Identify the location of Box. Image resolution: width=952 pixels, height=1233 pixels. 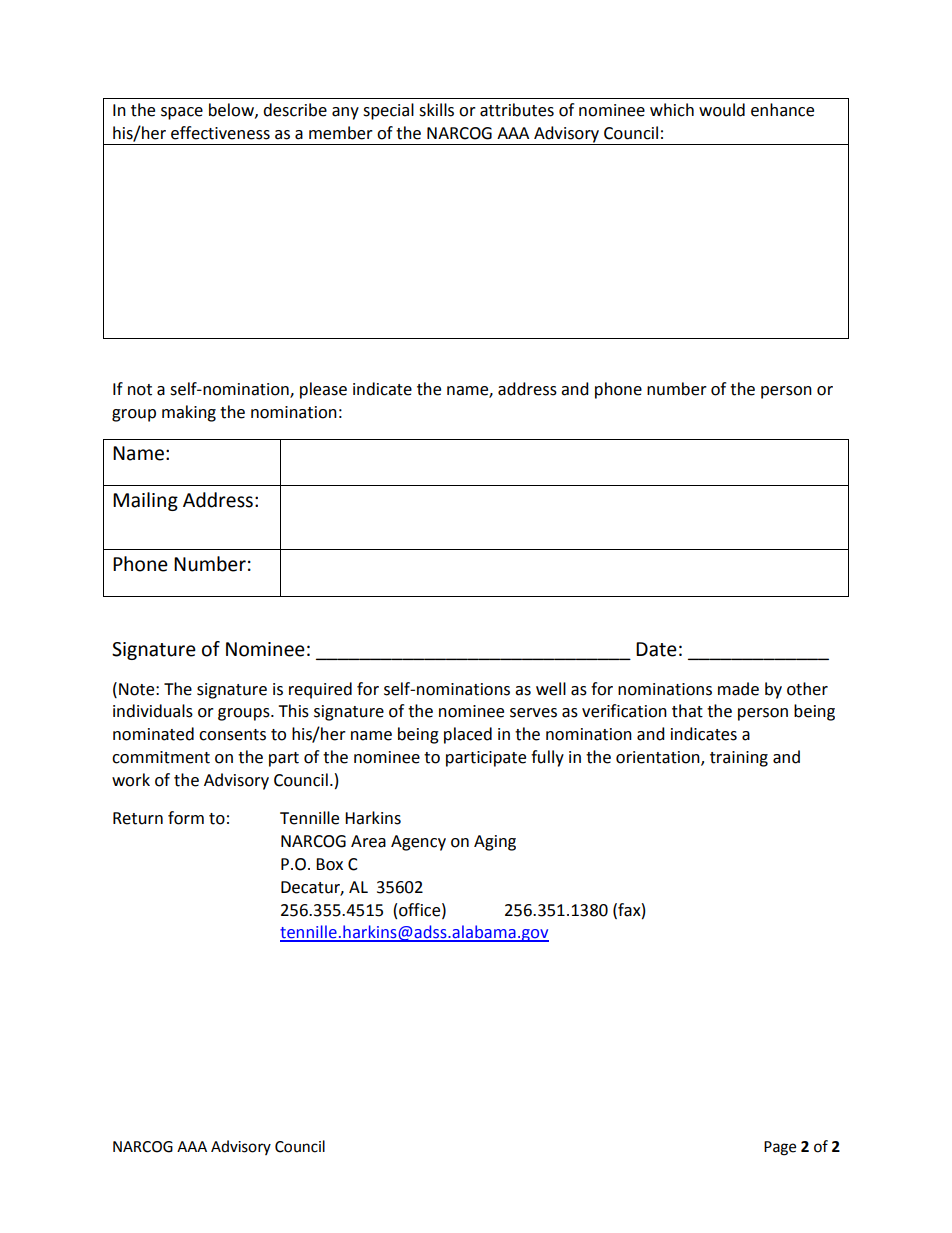
(329, 864).
